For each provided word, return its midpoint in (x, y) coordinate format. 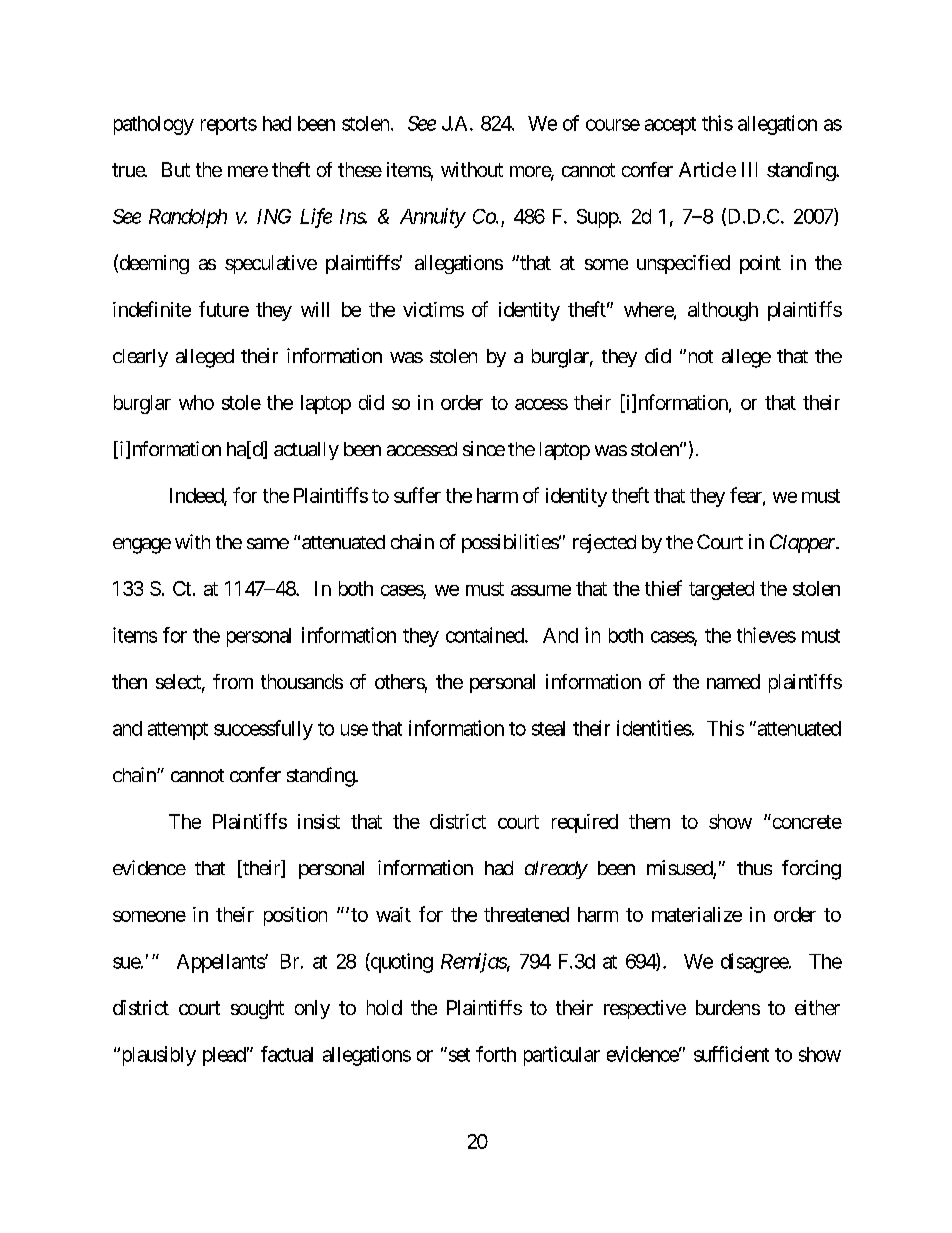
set (458, 1054)
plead (224, 1056)
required (585, 823)
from (233, 681)
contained (486, 635)
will (315, 309)
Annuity (432, 218)
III (749, 169)
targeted (721, 590)
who (196, 402)
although (723, 311)
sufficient (731, 1054)
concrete (807, 822)
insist (319, 821)
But (176, 169)
